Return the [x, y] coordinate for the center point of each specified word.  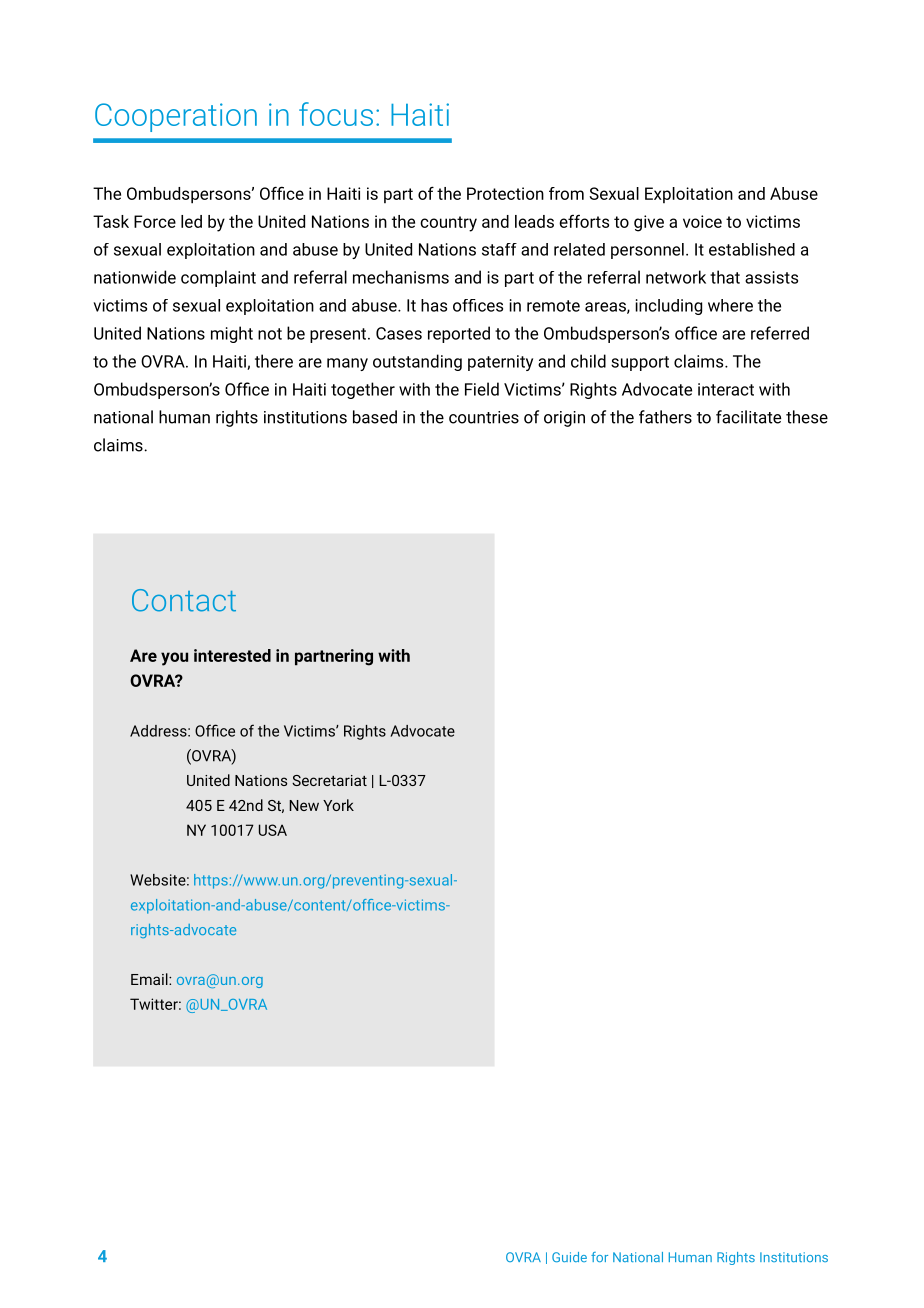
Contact [184, 600]
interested [232, 655]
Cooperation [176, 117]
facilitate [748, 417]
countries [484, 417]
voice [702, 221]
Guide [569, 1257]
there [274, 361]
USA [273, 830]
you [174, 659]
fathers [665, 417]
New [304, 805]
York [338, 805]
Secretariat [329, 780]
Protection [505, 193]
